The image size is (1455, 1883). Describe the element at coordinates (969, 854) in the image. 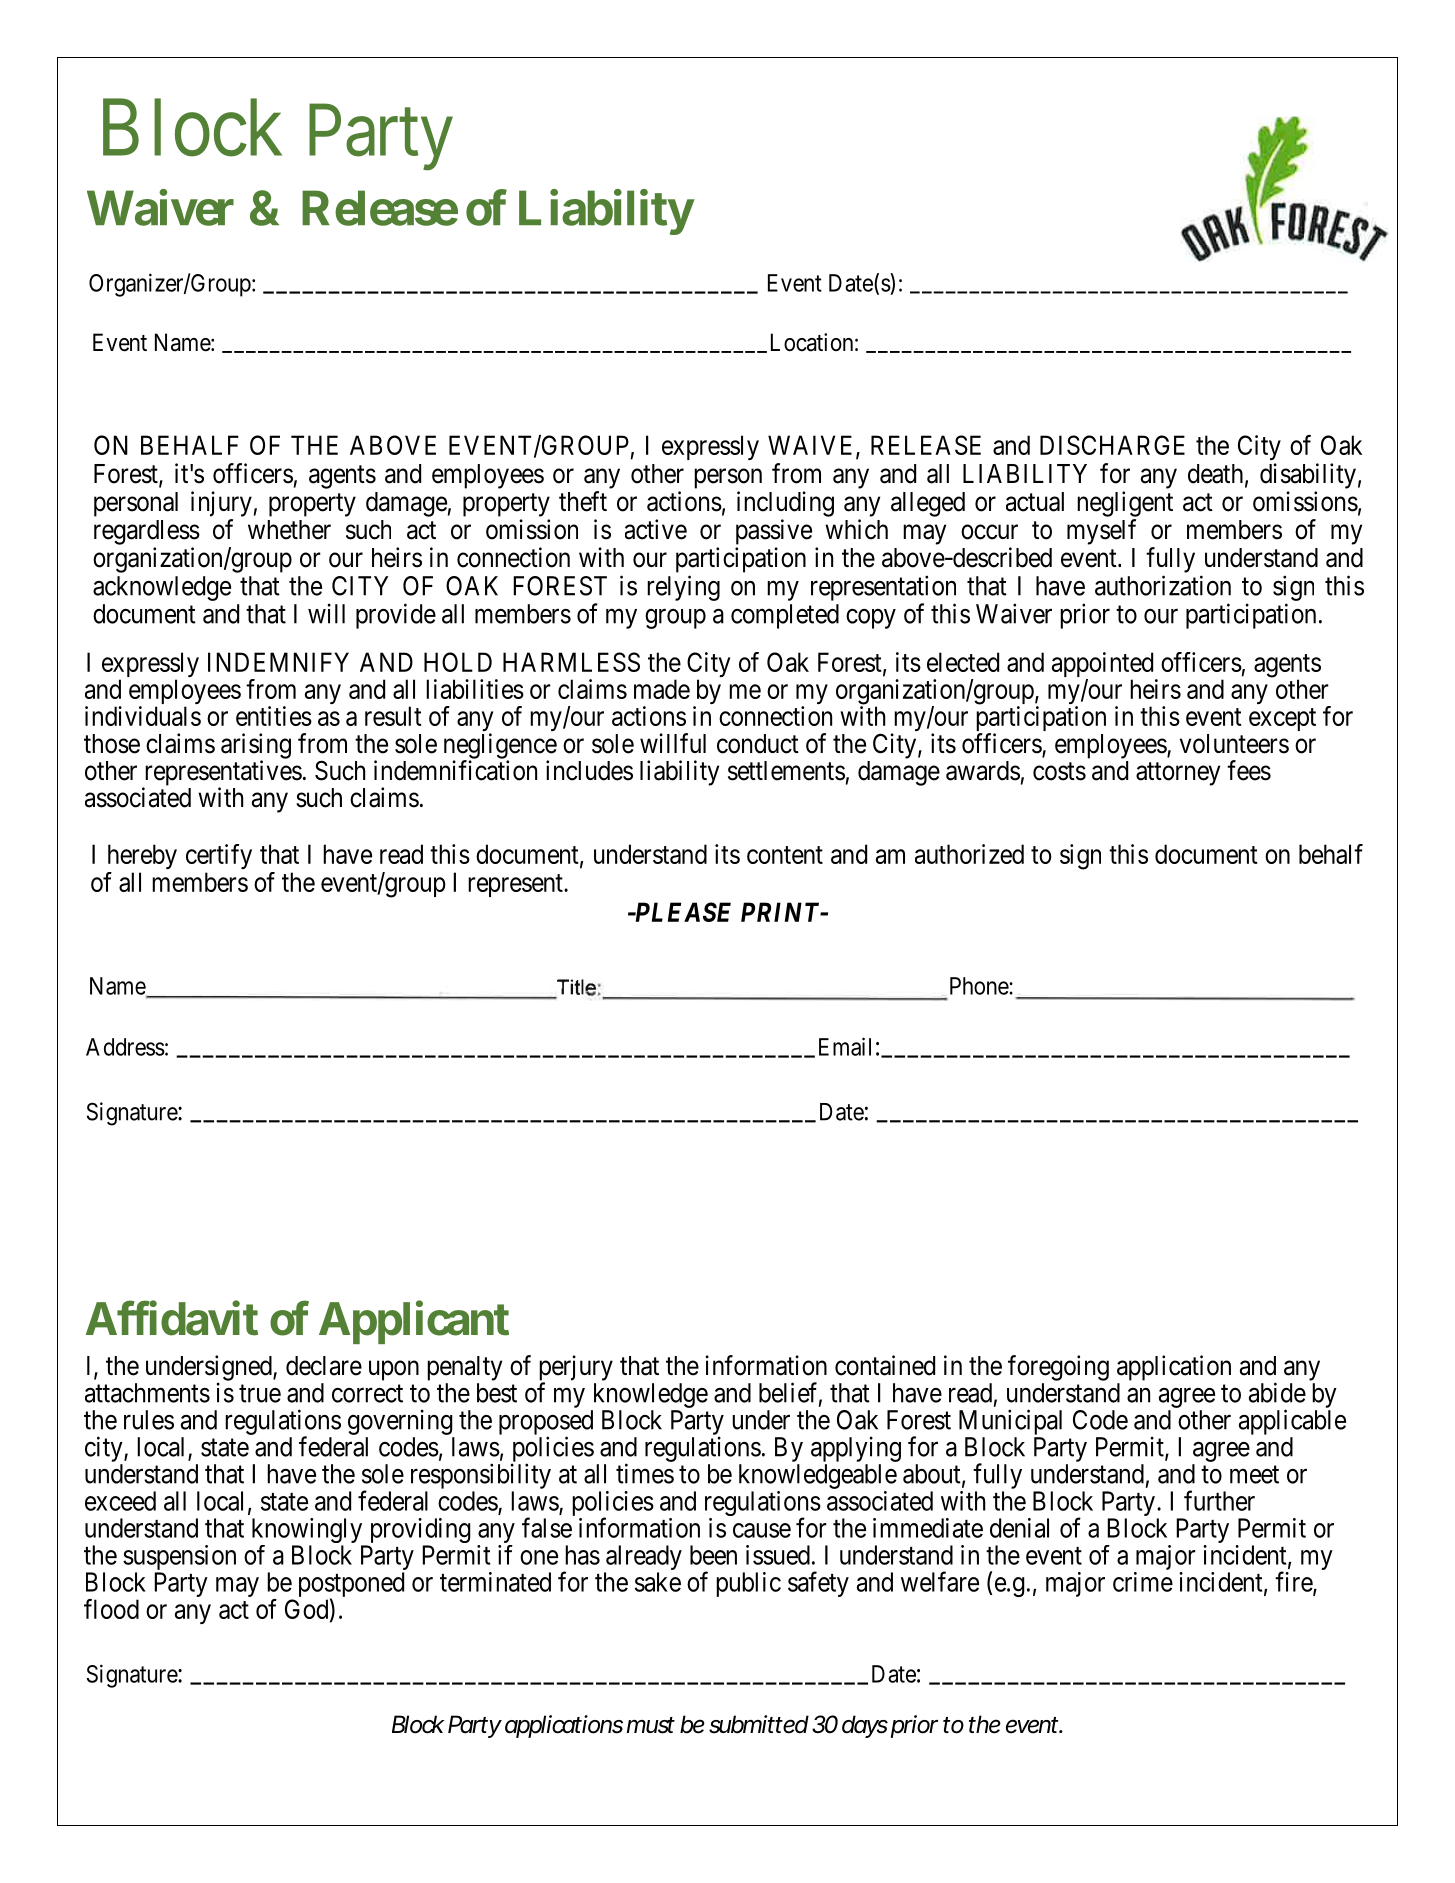

I see `authorized` at that location.
